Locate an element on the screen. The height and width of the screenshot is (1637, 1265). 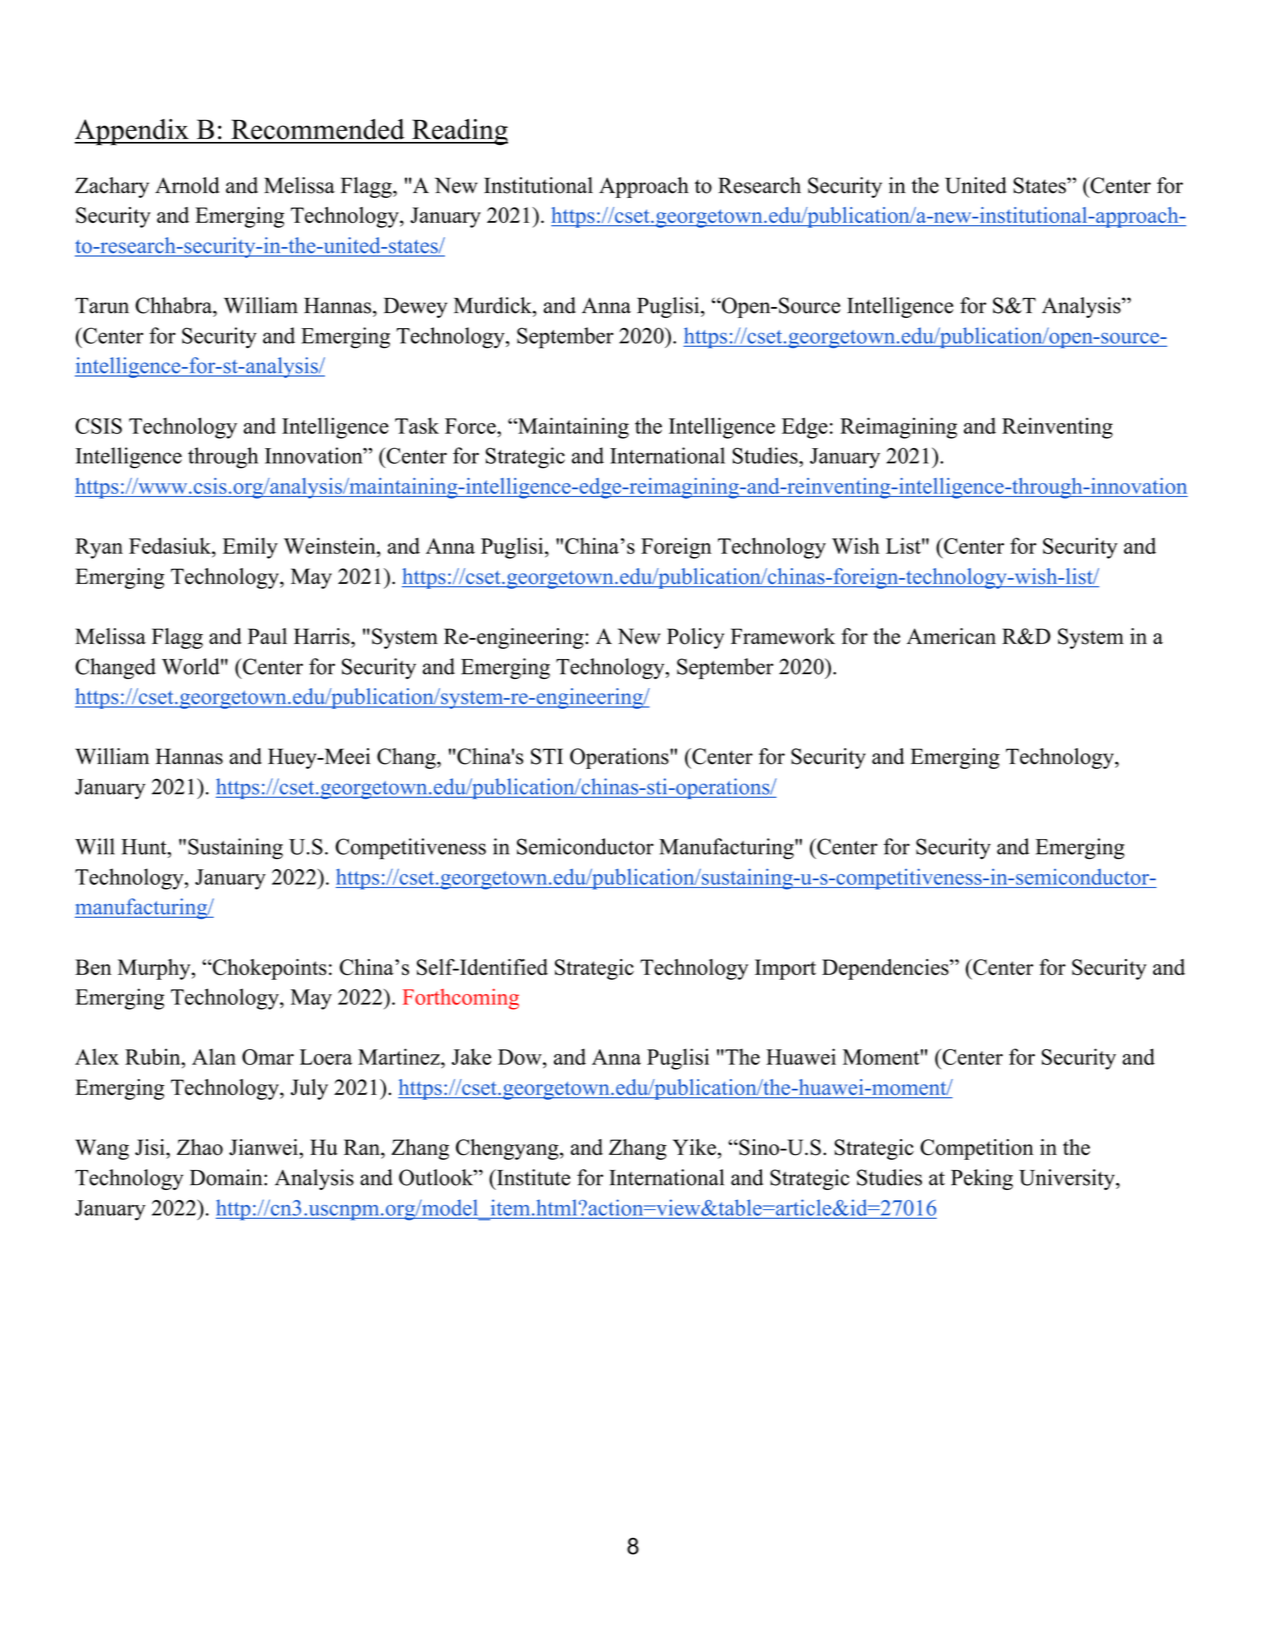
Policy is located at coordinates (695, 638).
